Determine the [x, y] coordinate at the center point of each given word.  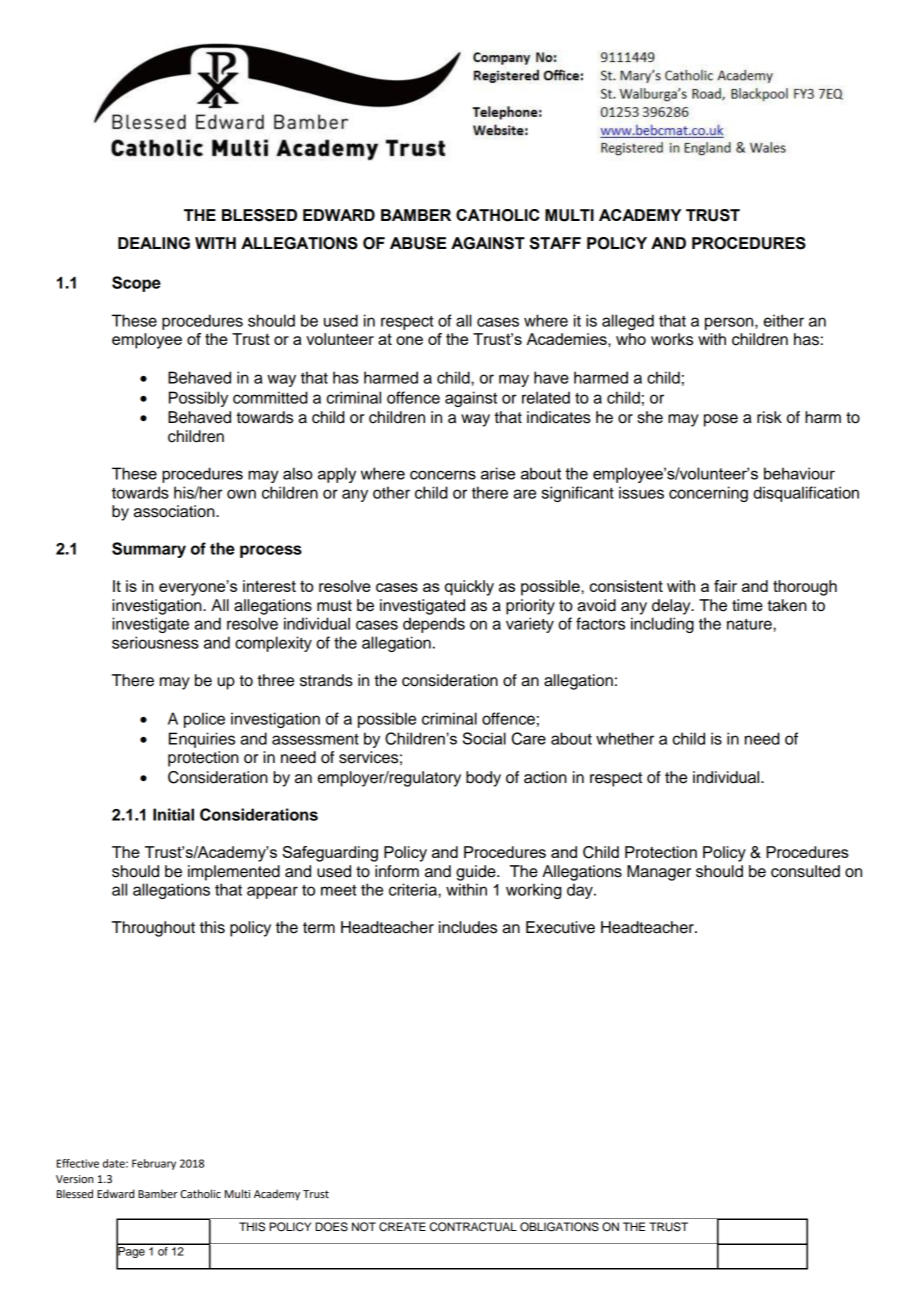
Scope [136, 284]
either [784, 320]
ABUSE [418, 243]
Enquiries [202, 740]
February [154, 1164]
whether [625, 738]
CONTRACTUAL [473, 1227]
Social [484, 738]
